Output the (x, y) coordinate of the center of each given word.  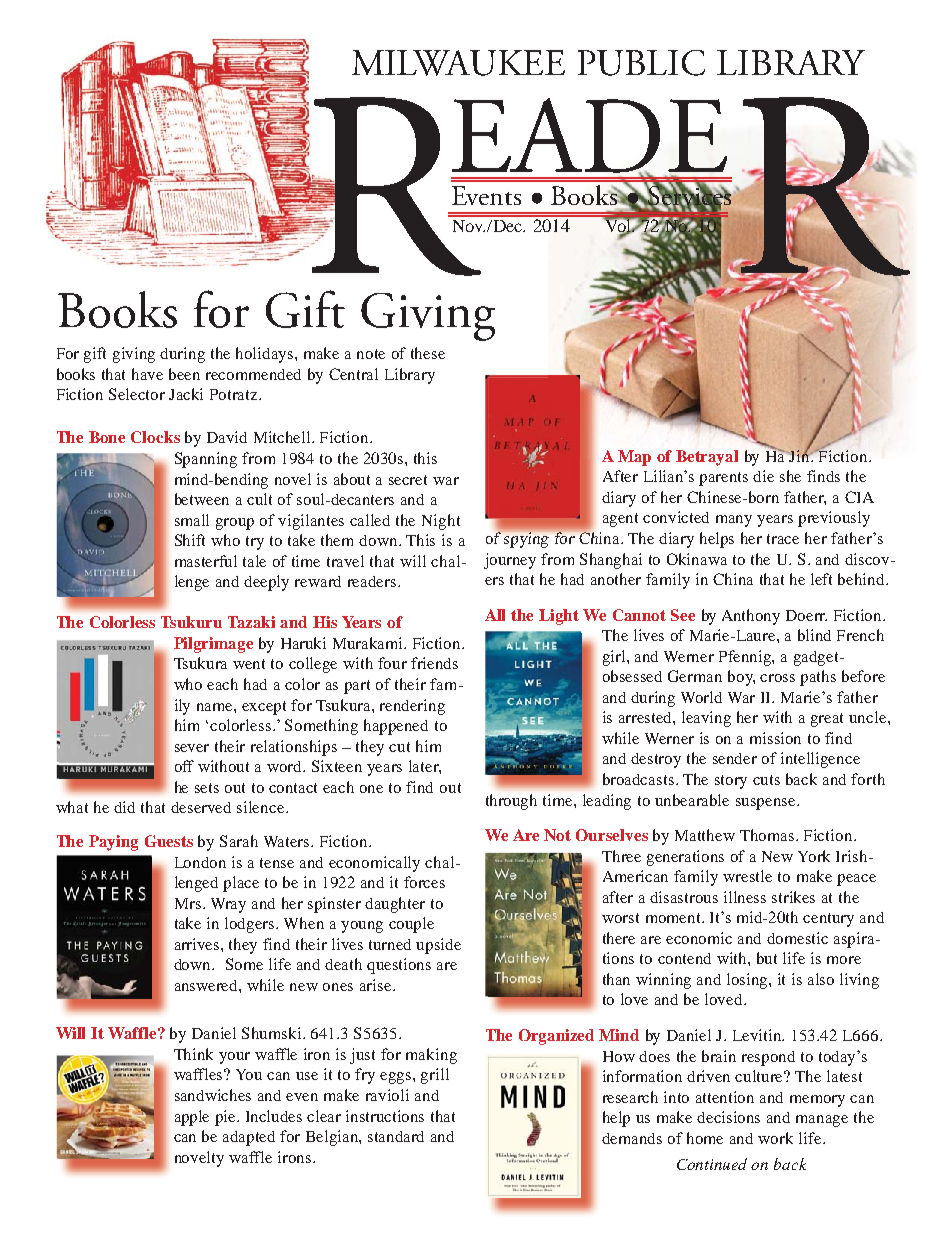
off (184, 766)
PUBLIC (641, 63)
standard (396, 1136)
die (763, 476)
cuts (766, 780)
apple (192, 1118)
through (511, 802)
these (428, 353)
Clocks (155, 437)
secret (408, 480)
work (775, 1138)
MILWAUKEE (458, 63)
